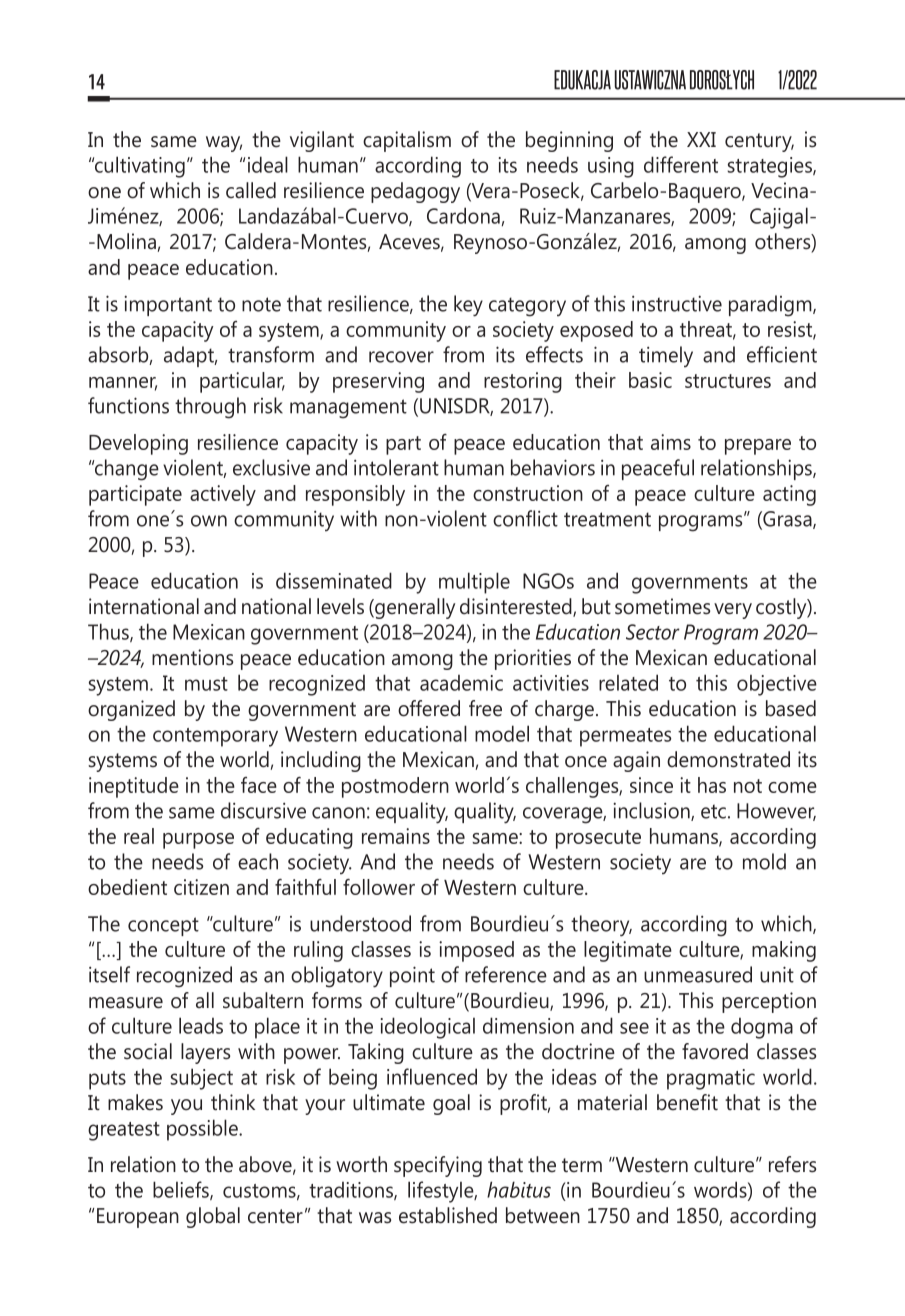  Describe the element at coordinates (681, 164) in the screenshot. I see `different` at that location.
